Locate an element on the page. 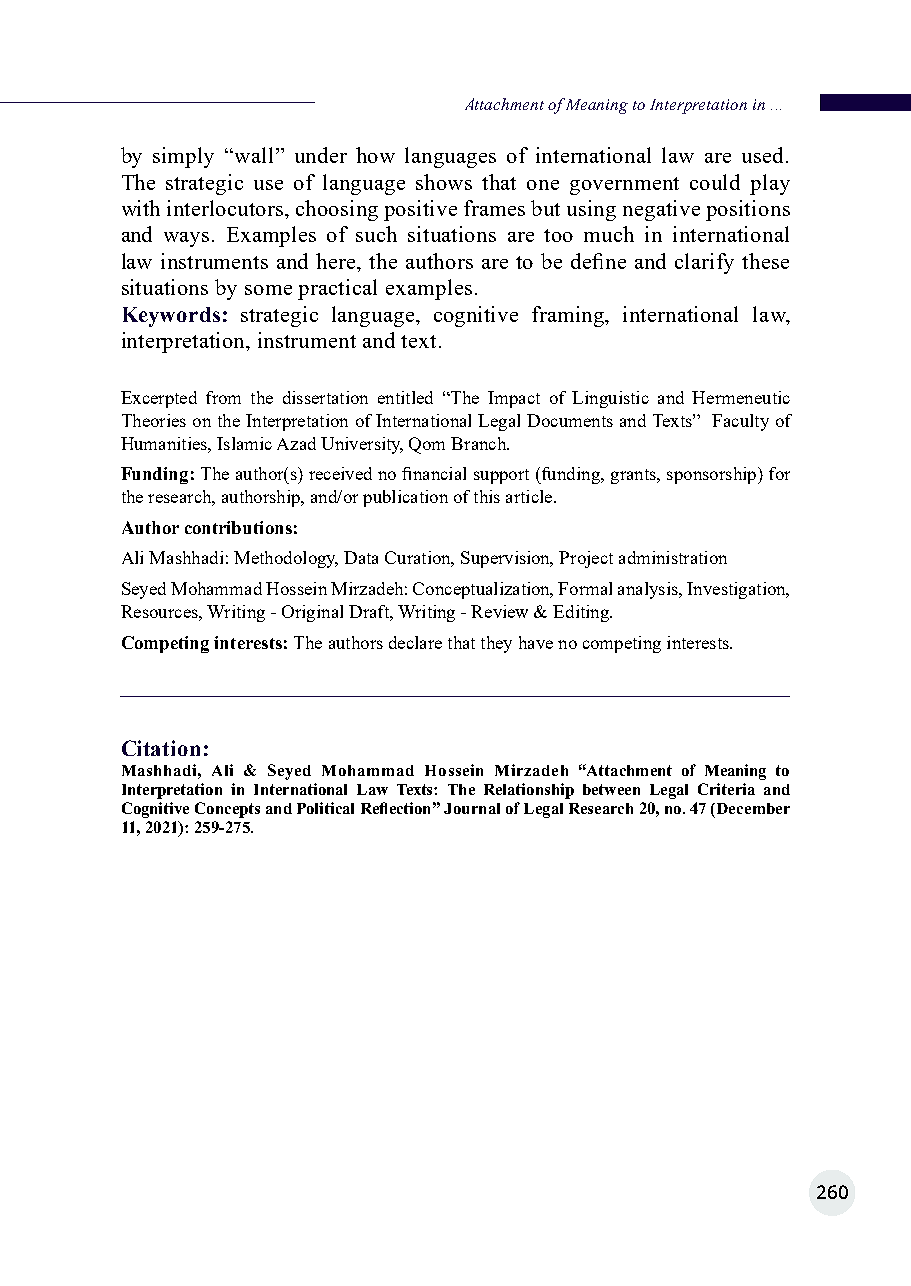 The width and height of the image is (911, 1286). Concepts is located at coordinates (227, 810).
